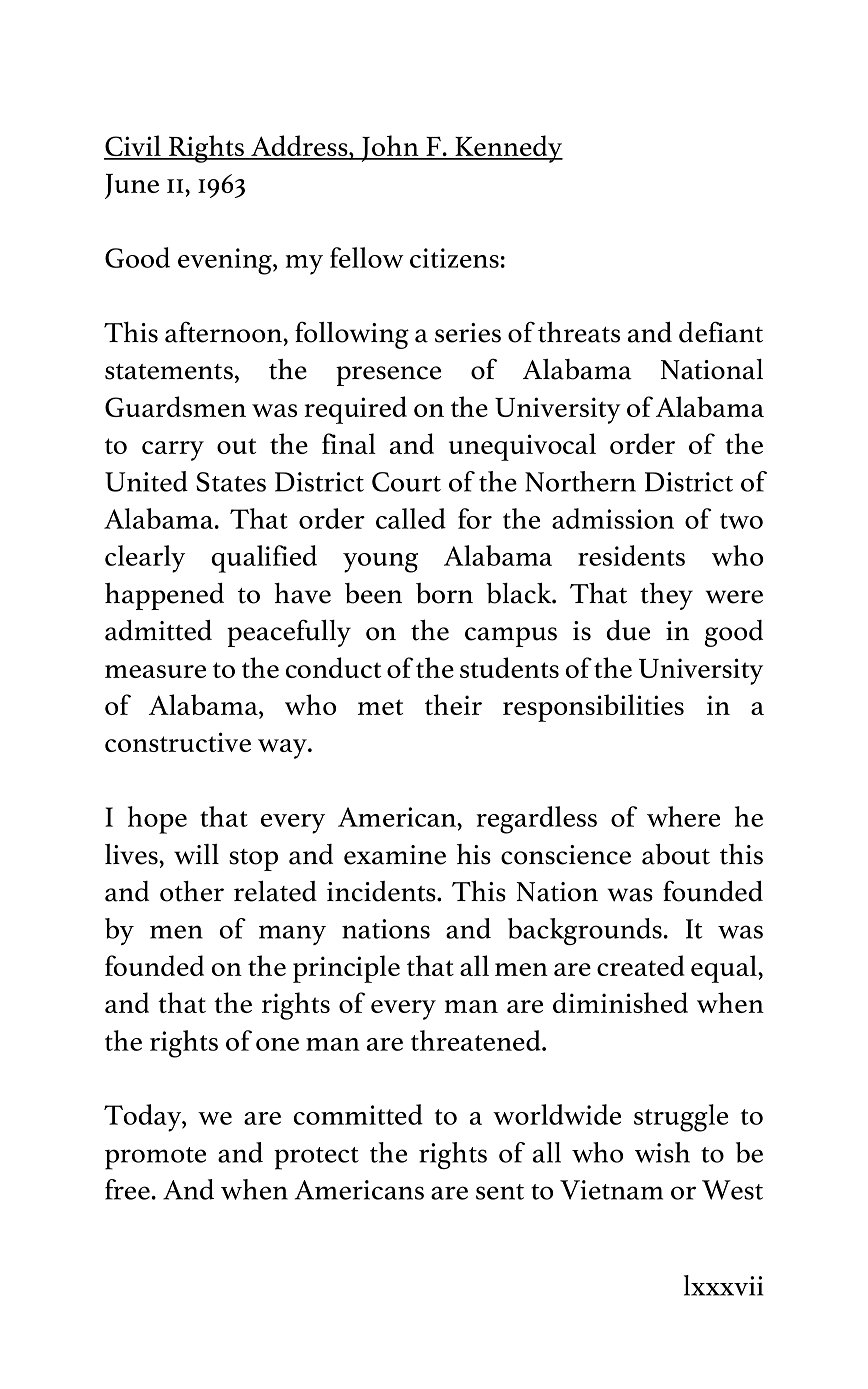  I want to click on Guardsmen, so click(175, 406).
